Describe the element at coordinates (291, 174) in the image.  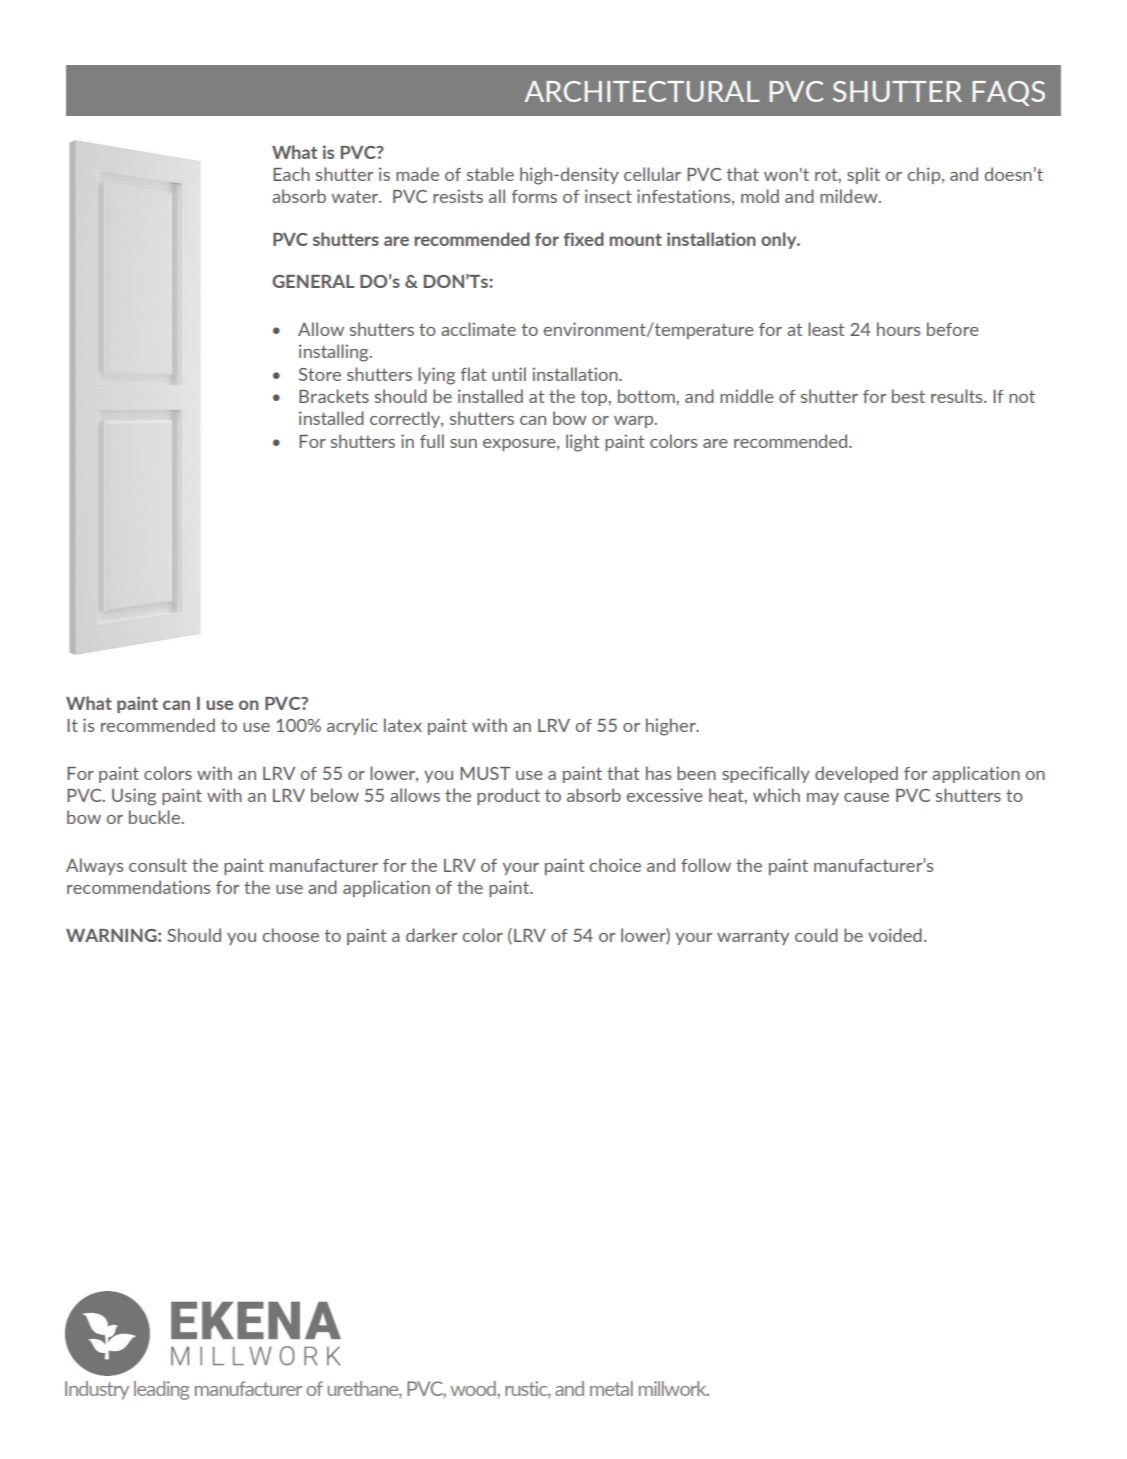
I see `Each` at that location.
